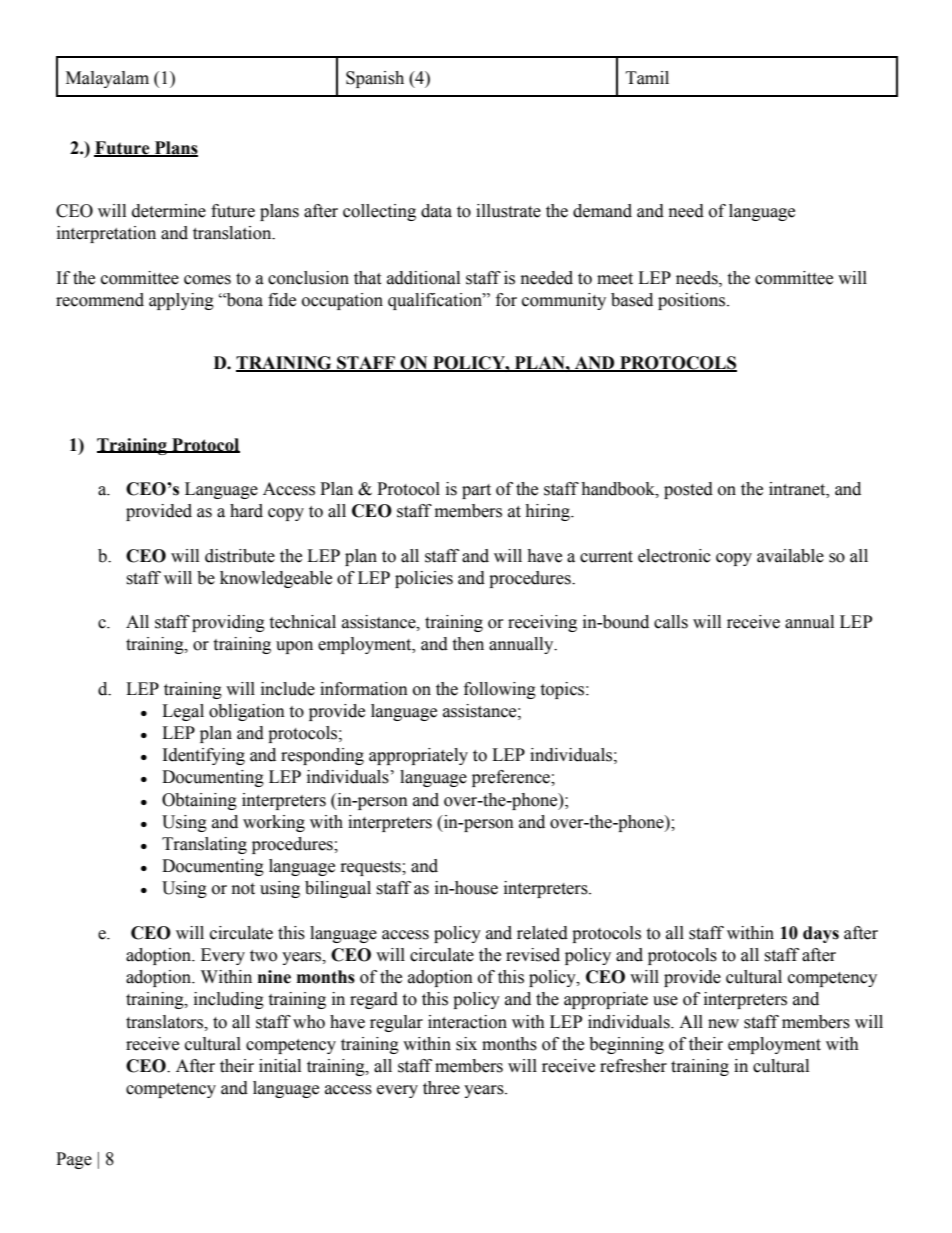 Image resolution: width=952 pixels, height=1233 pixels. Describe the element at coordinates (688, 490) in the screenshot. I see `posted` at that location.
